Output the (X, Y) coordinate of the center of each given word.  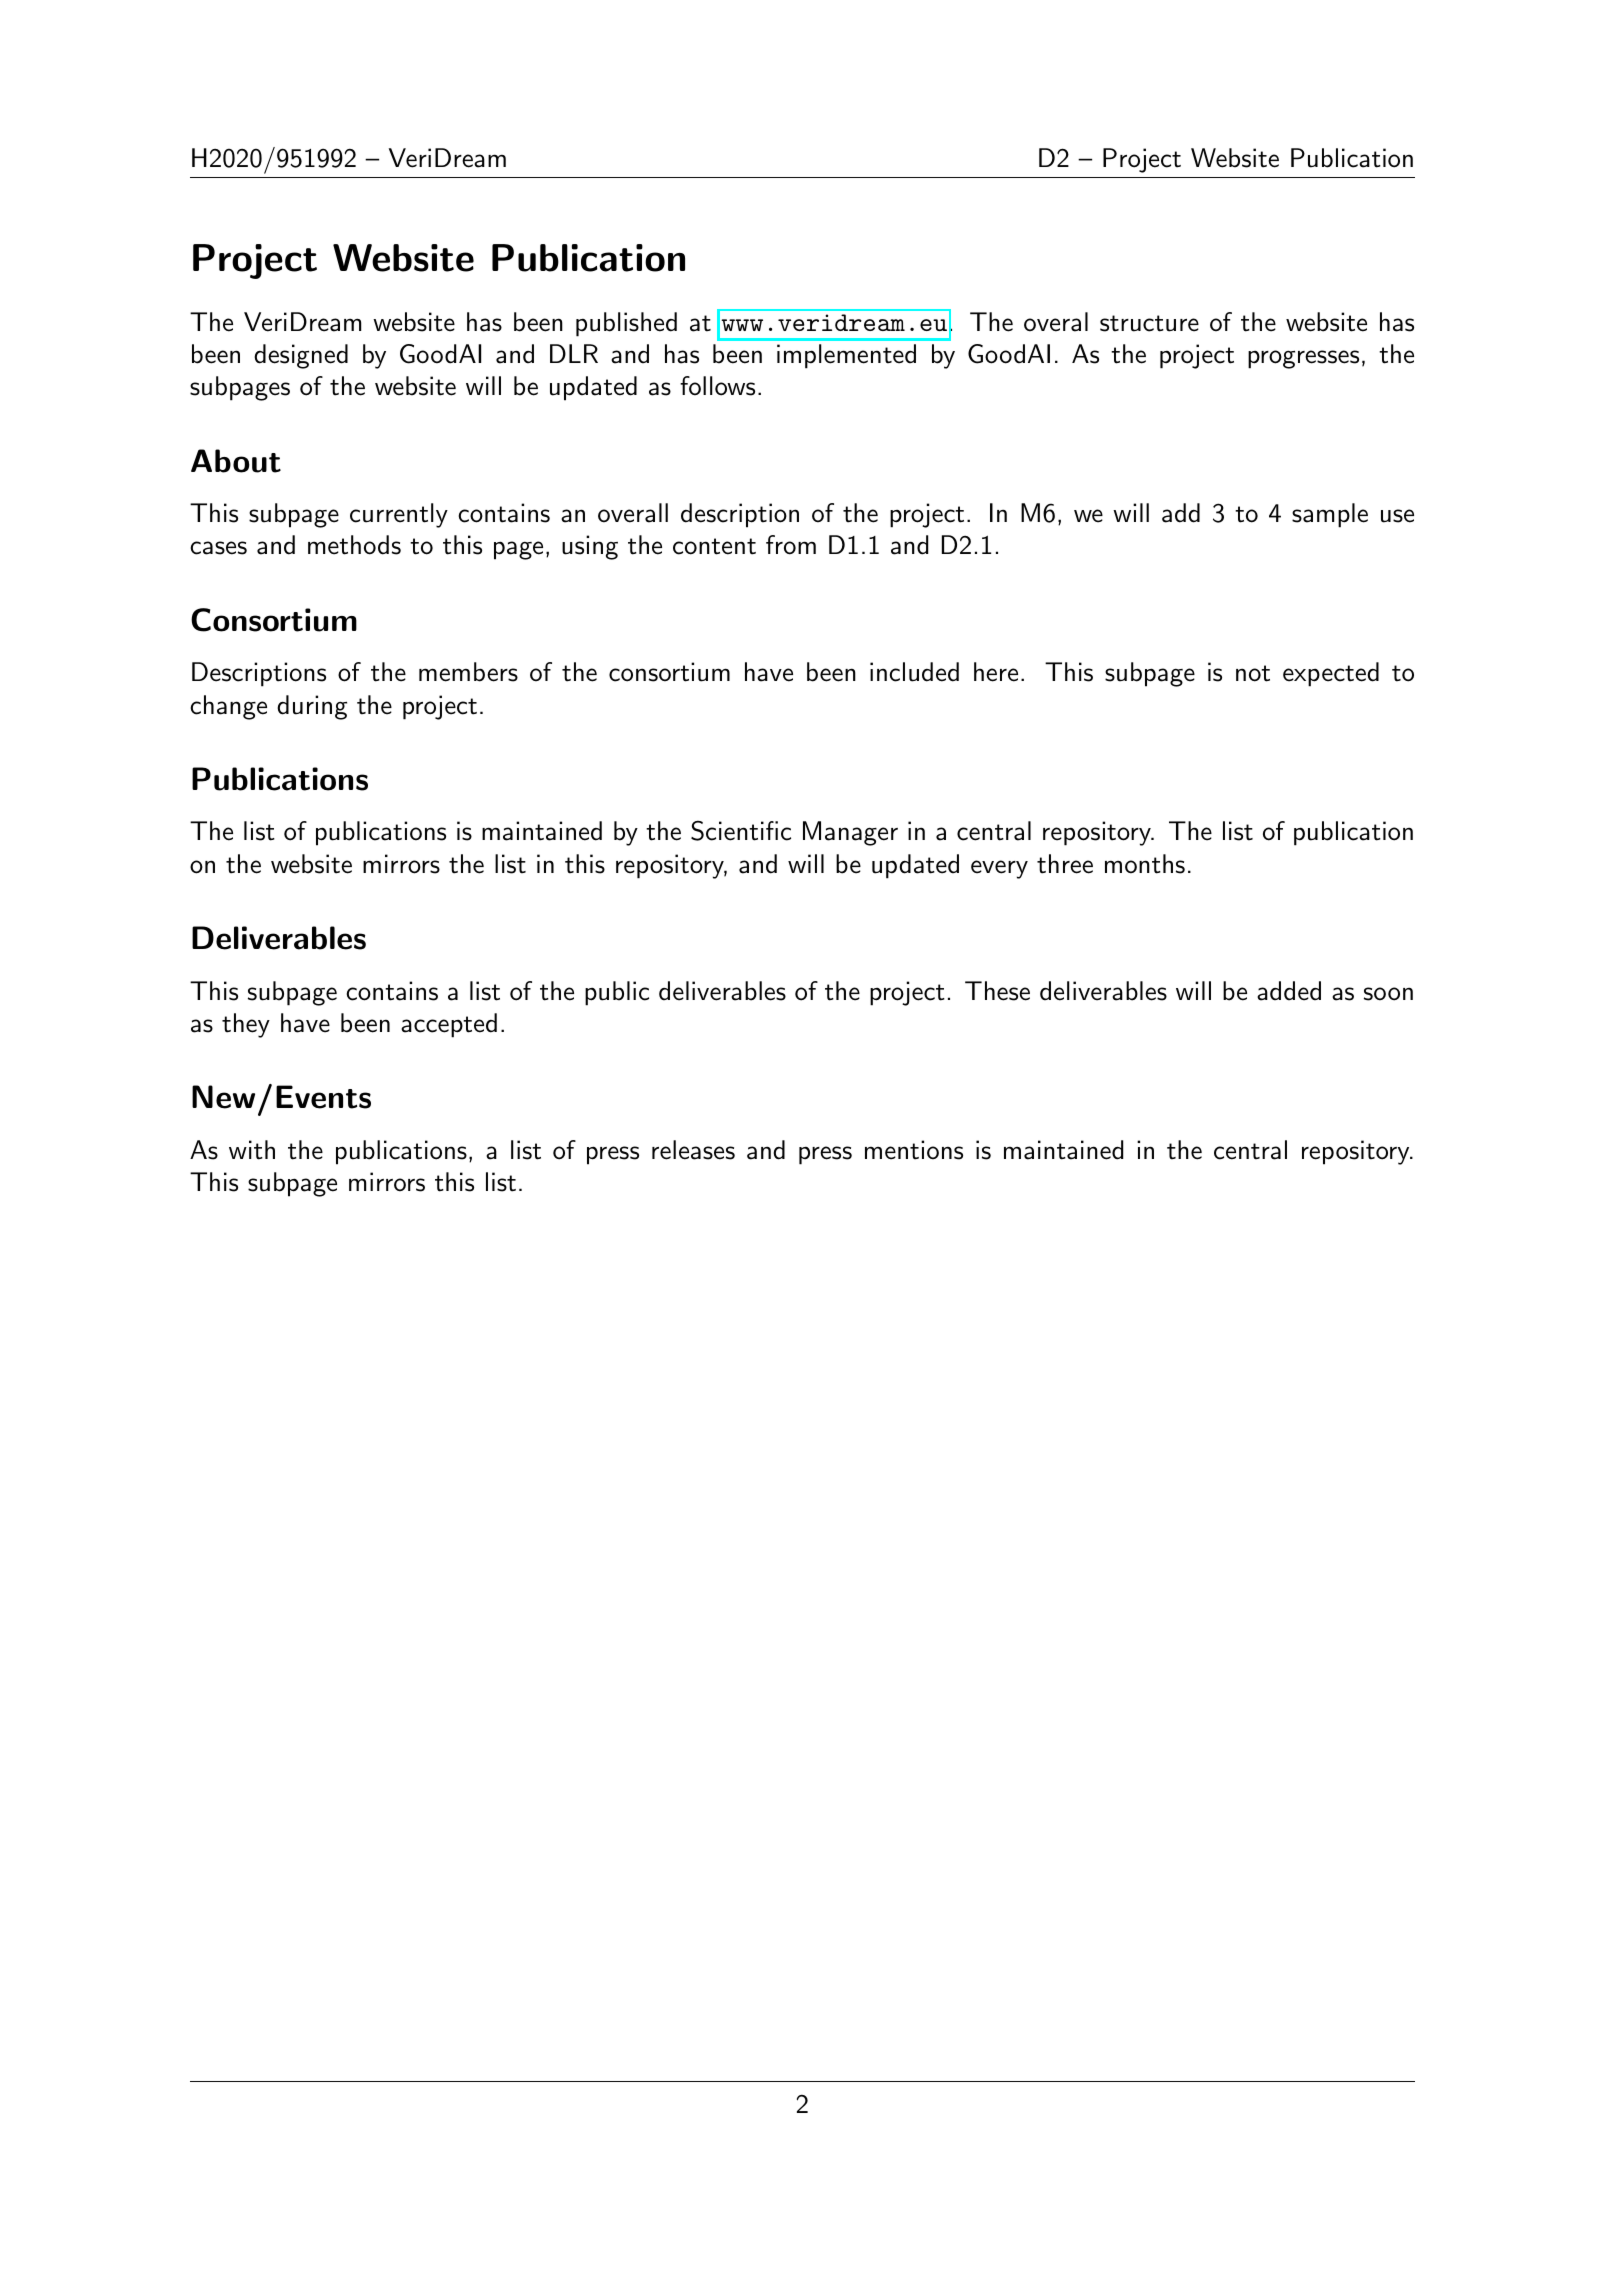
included (914, 672)
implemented (846, 356)
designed (301, 356)
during (312, 707)
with (252, 1150)
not (1253, 673)
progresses (1303, 359)
